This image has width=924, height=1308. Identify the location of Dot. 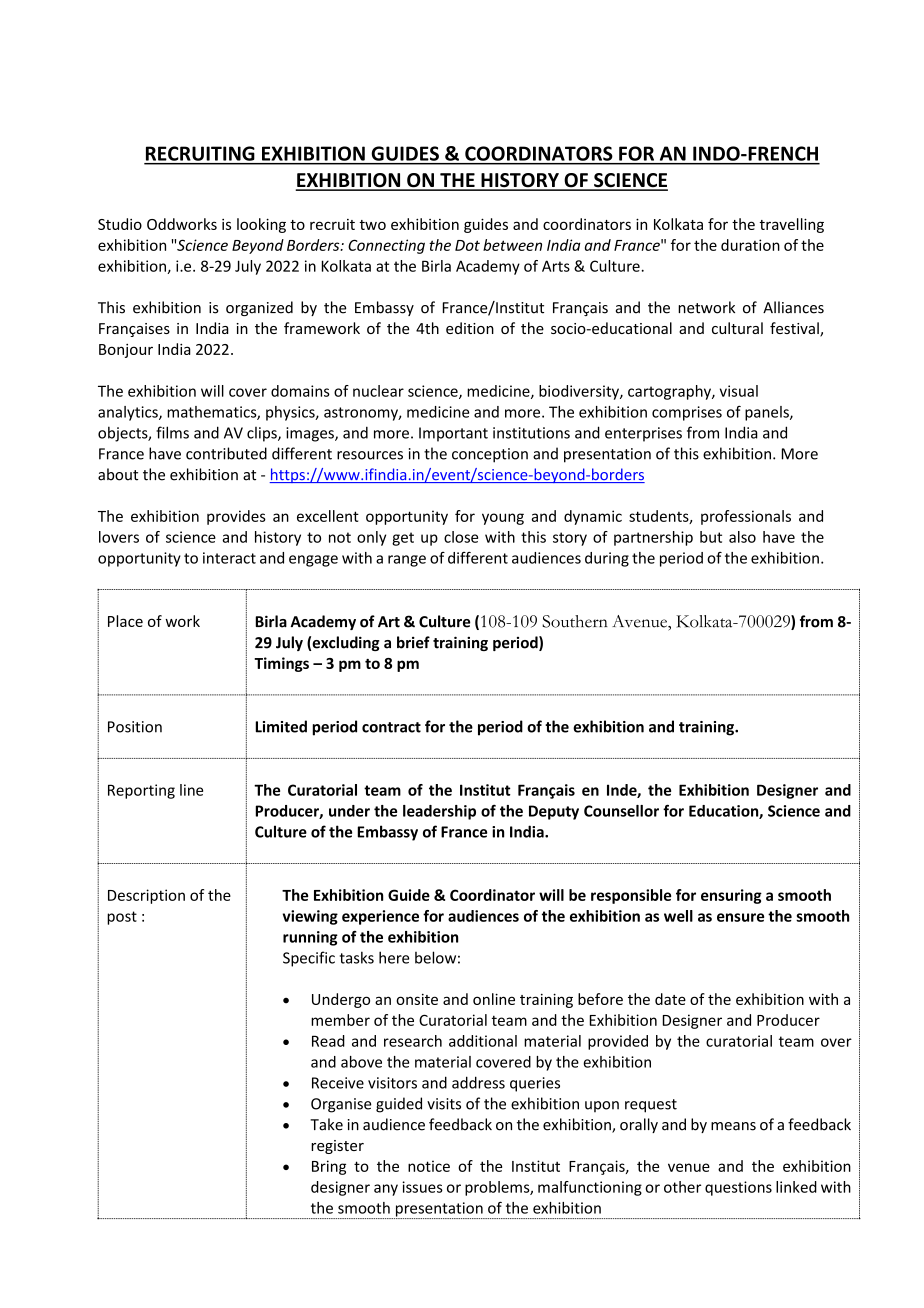
(467, 245).
